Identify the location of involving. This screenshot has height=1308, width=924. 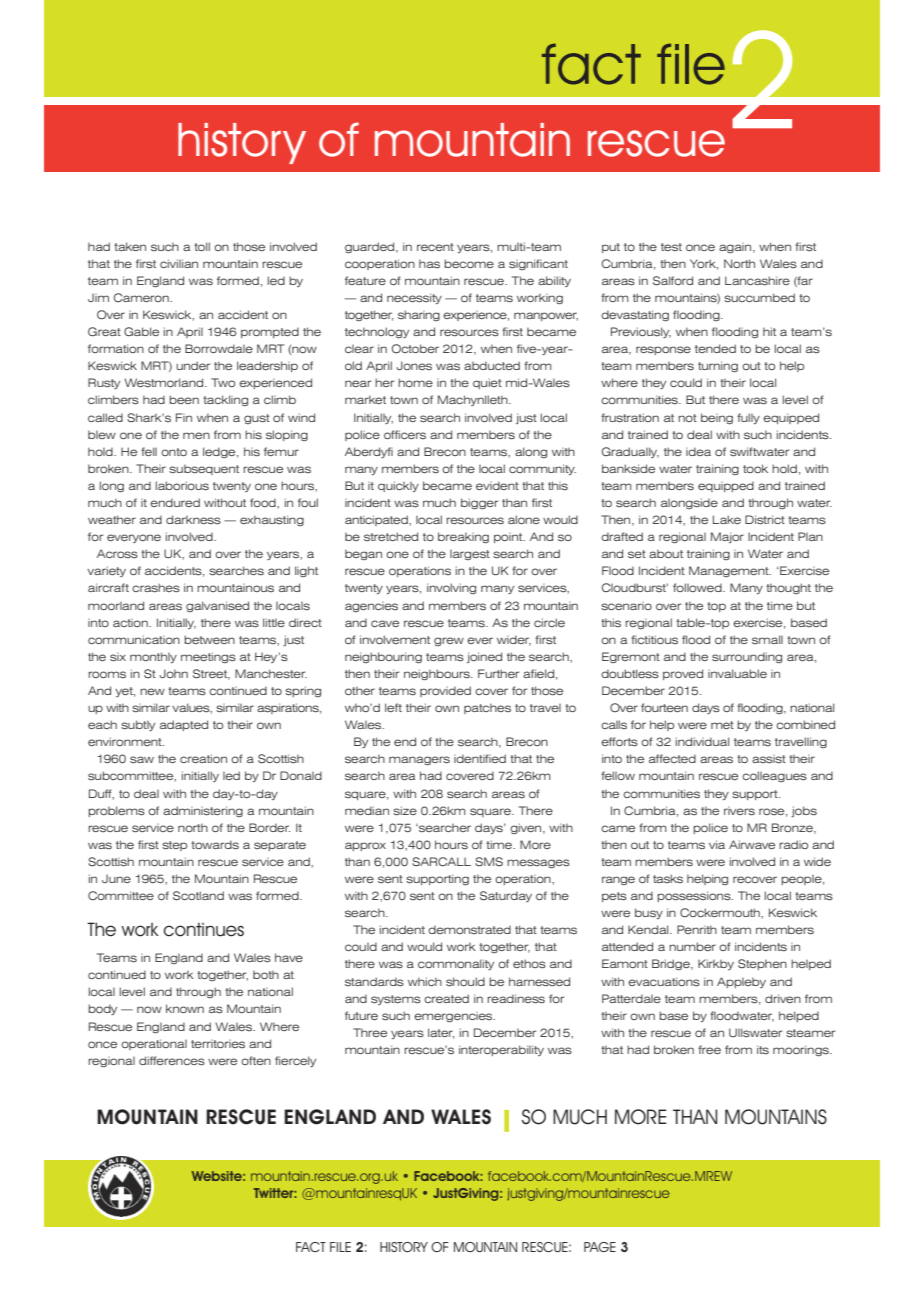
(451, 588).
